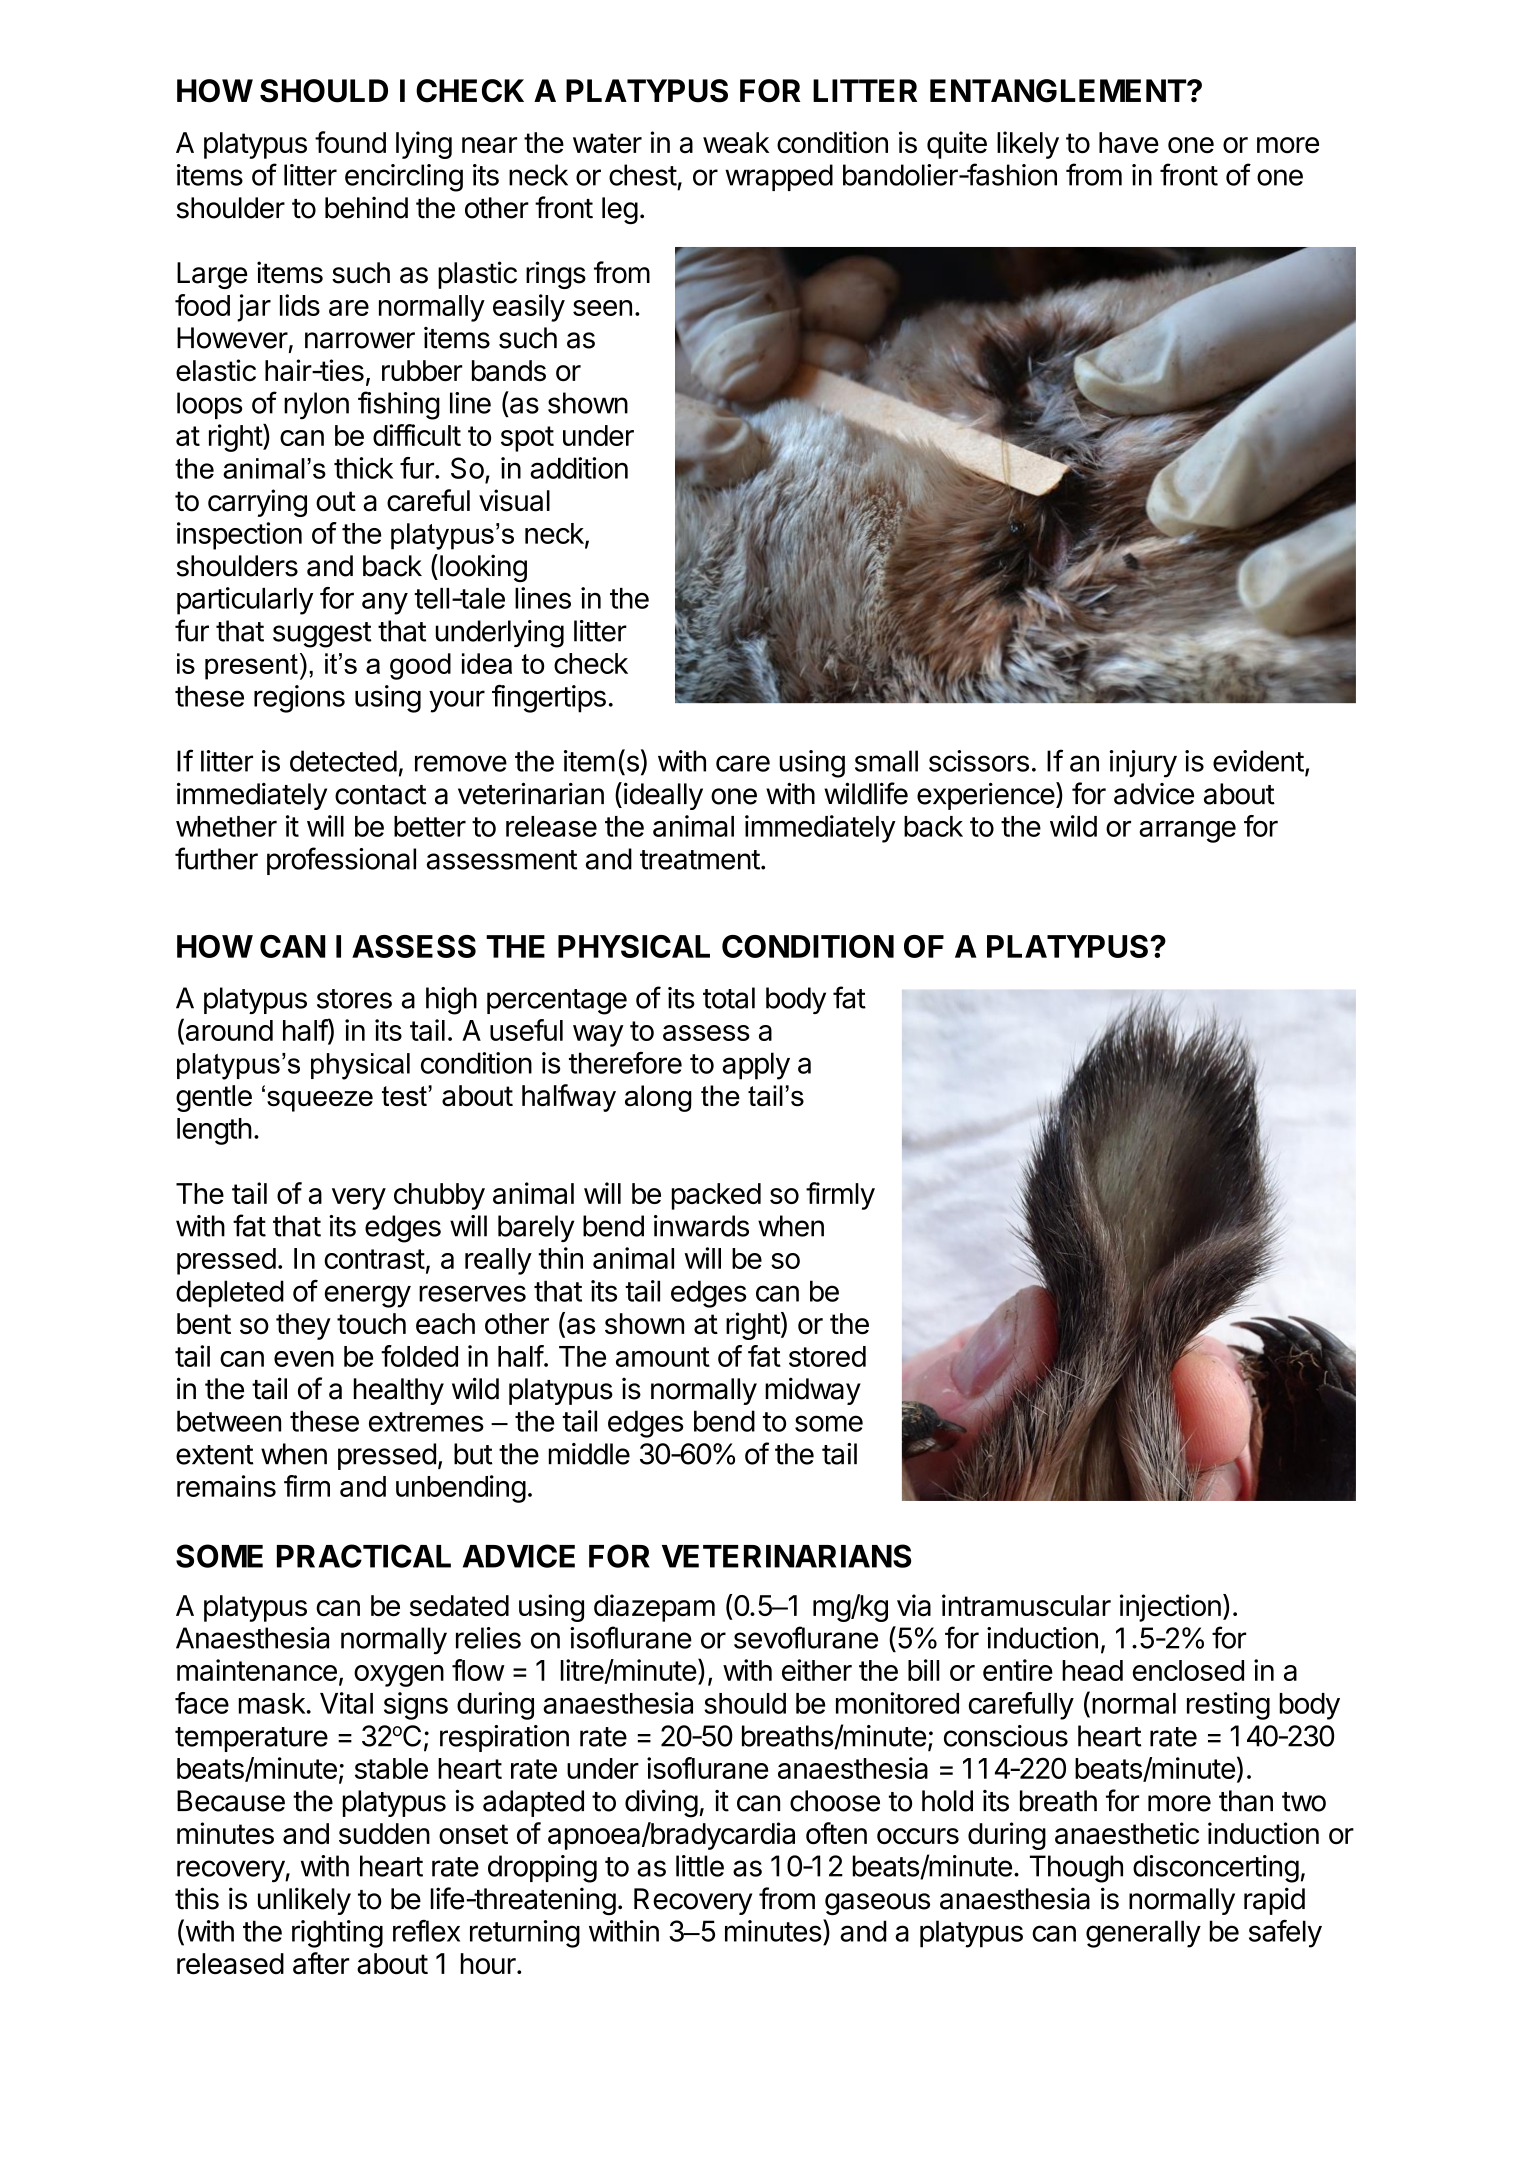  Describe the element at coordinates (321, 1963) in the image. I see `after` at that location.
